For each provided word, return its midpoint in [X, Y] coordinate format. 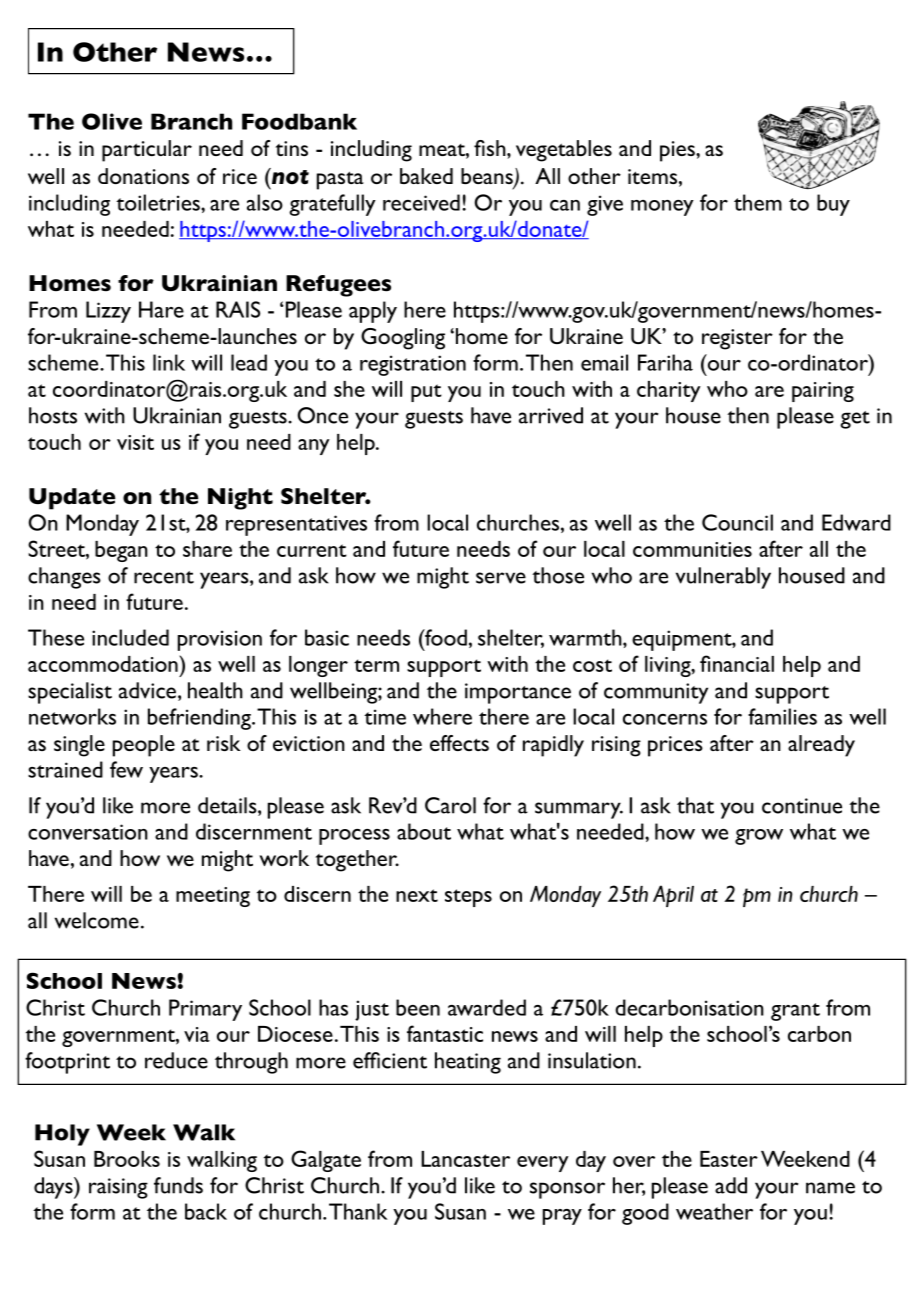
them [758, 202]
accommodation [104, 663]
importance [518, 693]
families [782, 716]
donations [143, 176]
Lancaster [465, 1159]
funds [178, 1185]
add [731, 1185]
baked [426, 176]
